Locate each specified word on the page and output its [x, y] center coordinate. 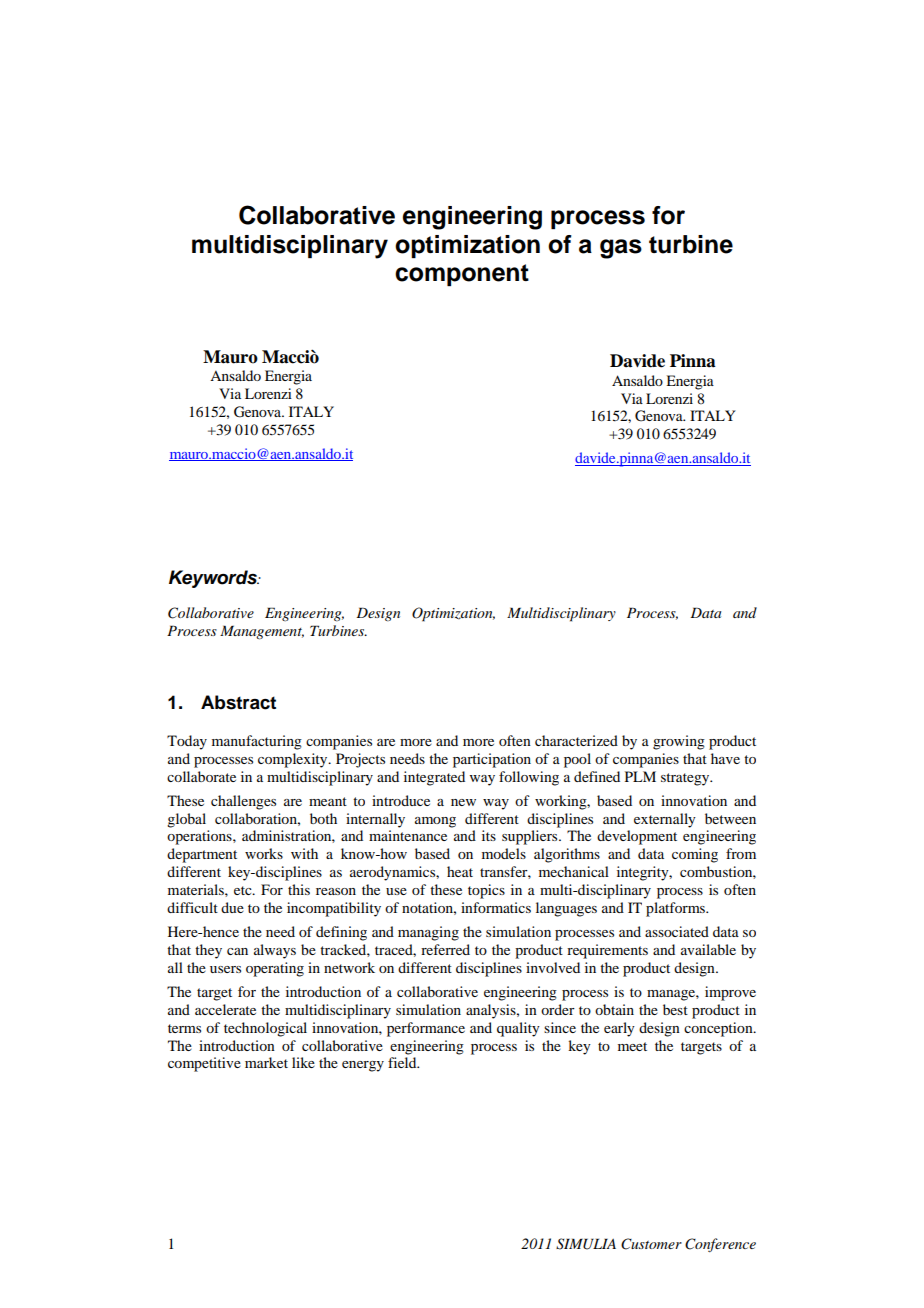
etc [244, 890]
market [266, 1062]
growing [679, 742]
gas [621, 249]
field [403, 1062]
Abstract [238, 702]
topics [486, 891]
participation [492, 760]
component [462, 275]
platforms [676, 909]
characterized [576, 740]
